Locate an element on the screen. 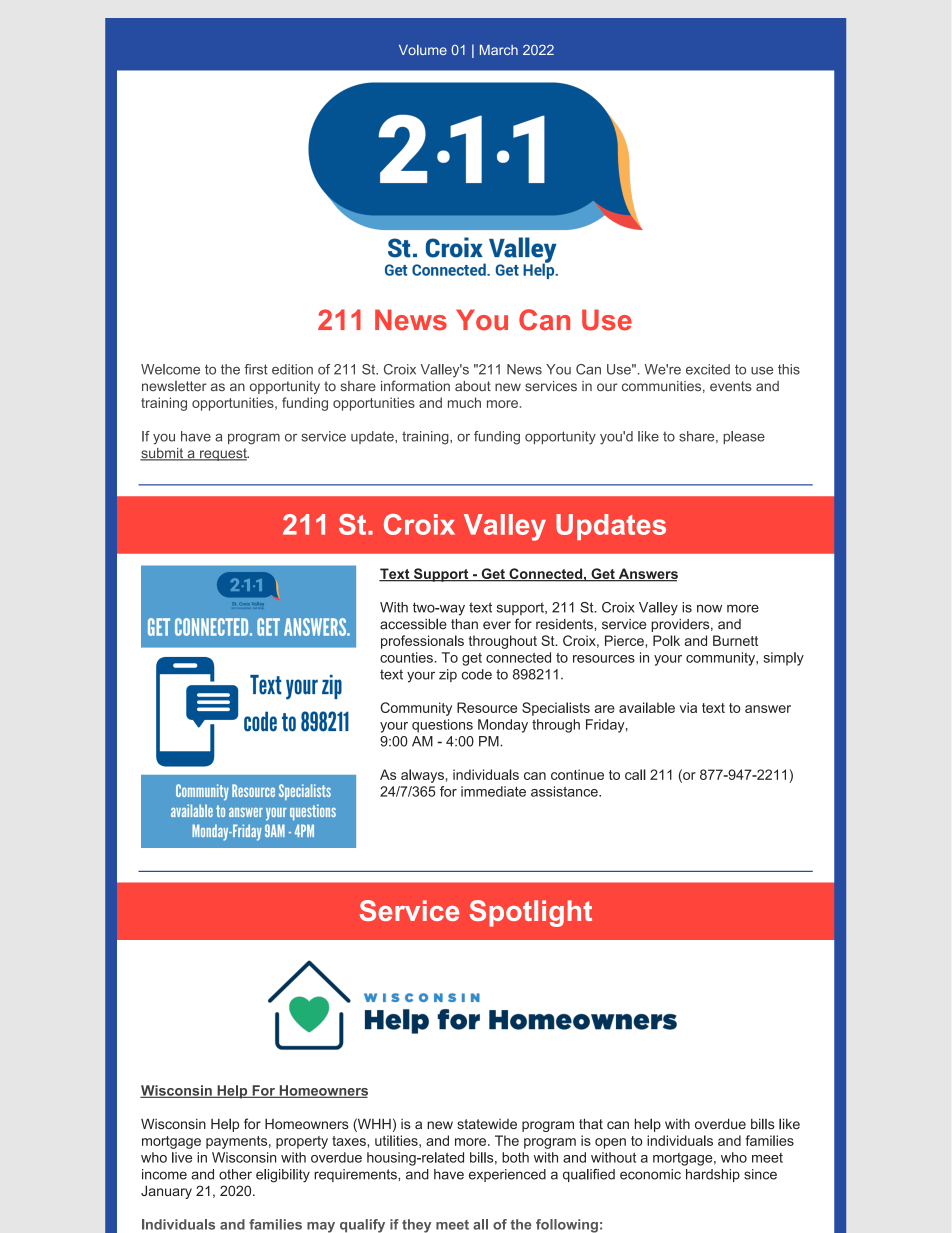 The height and width of the screenshot is (1233, 952). first is located at coordinates (256, 369).
